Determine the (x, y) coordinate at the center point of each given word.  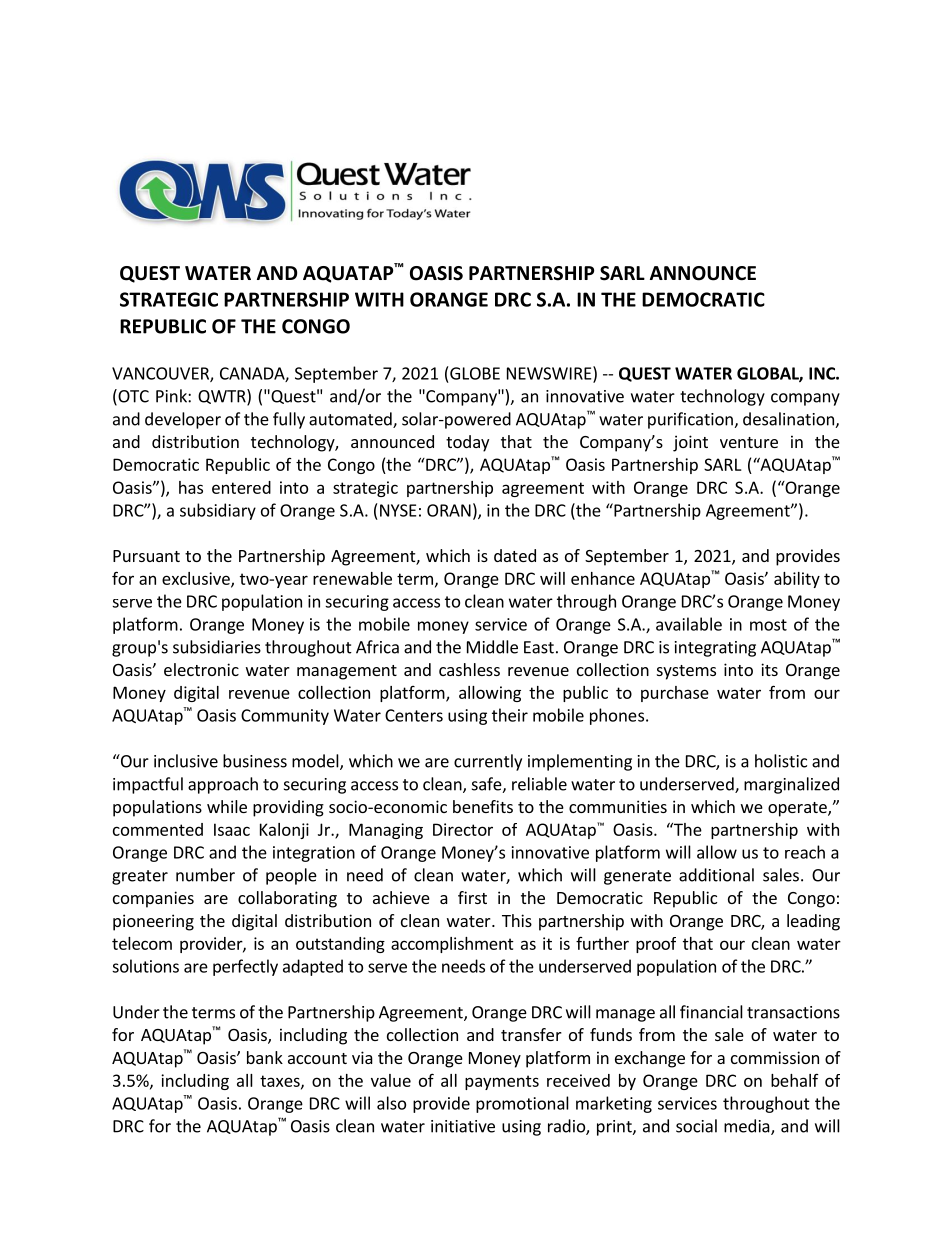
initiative (463, 1126)
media (748, 1127)
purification (691, 420)
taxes (281, 1082)
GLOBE (475, 373)
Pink (172, 396)
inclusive (186, 761)
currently (488, 762)
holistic (781, 761)
